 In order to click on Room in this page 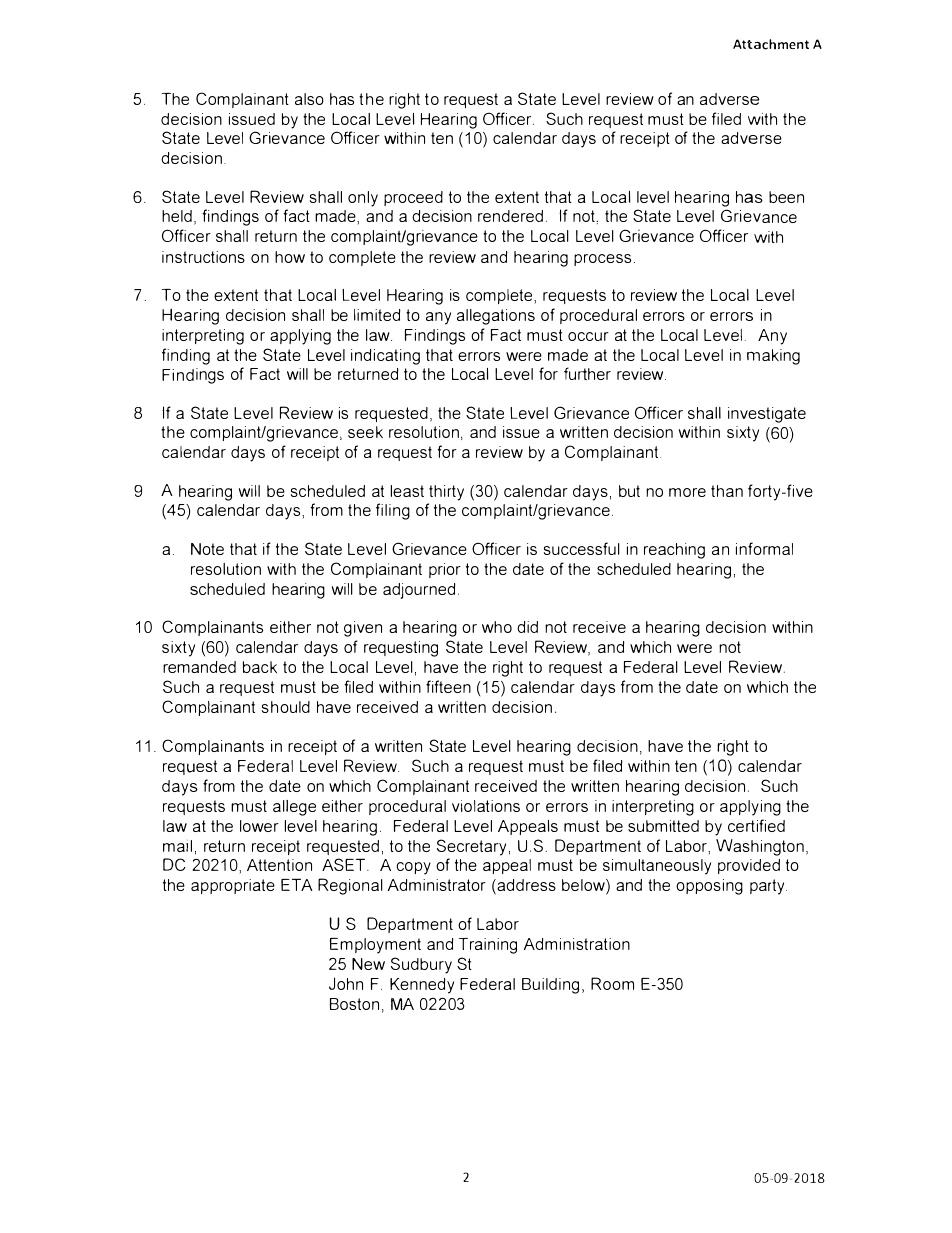, I will do `click(612, 983)`.
